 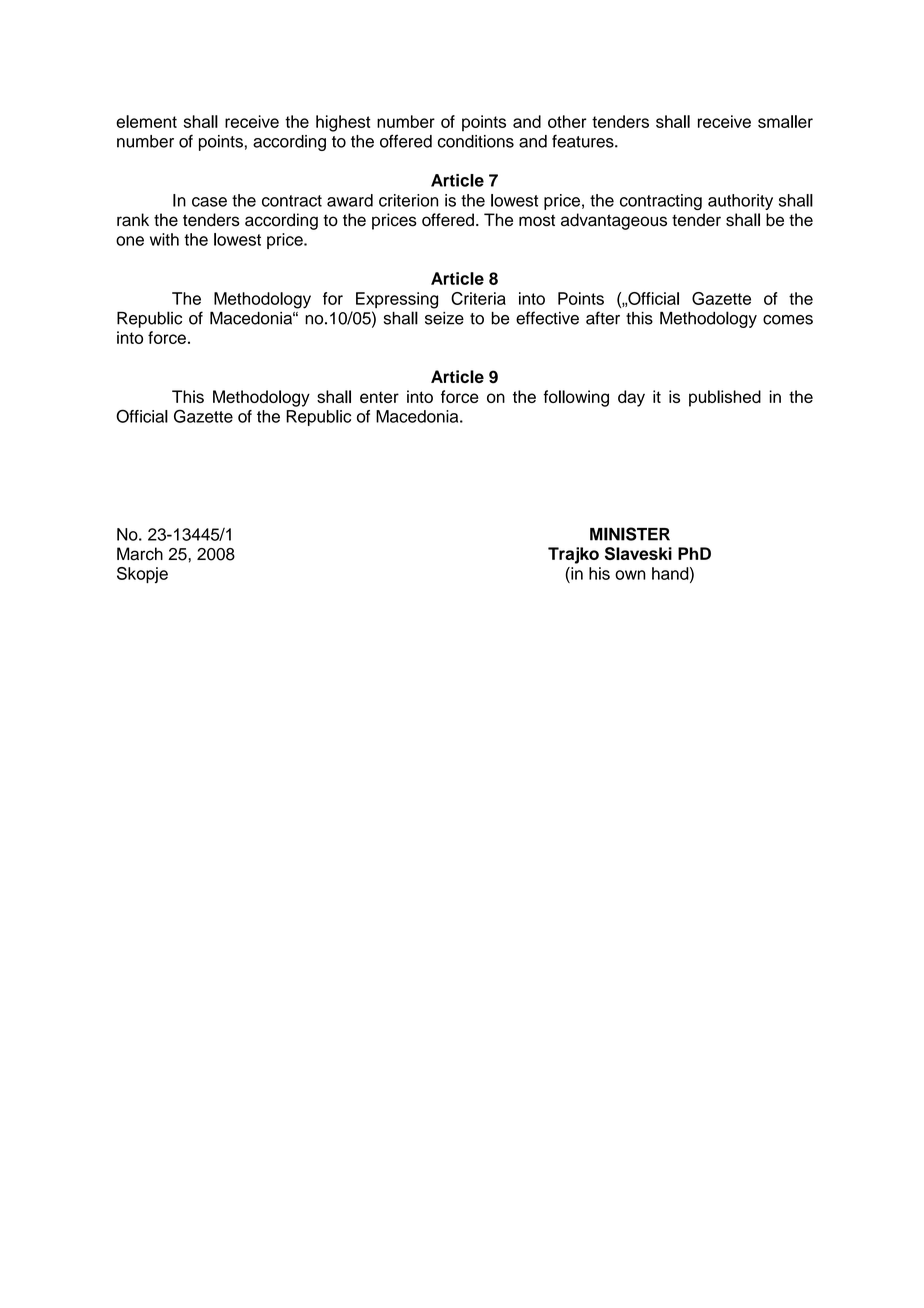 I want to click on day, so click(x=631, y=398).
